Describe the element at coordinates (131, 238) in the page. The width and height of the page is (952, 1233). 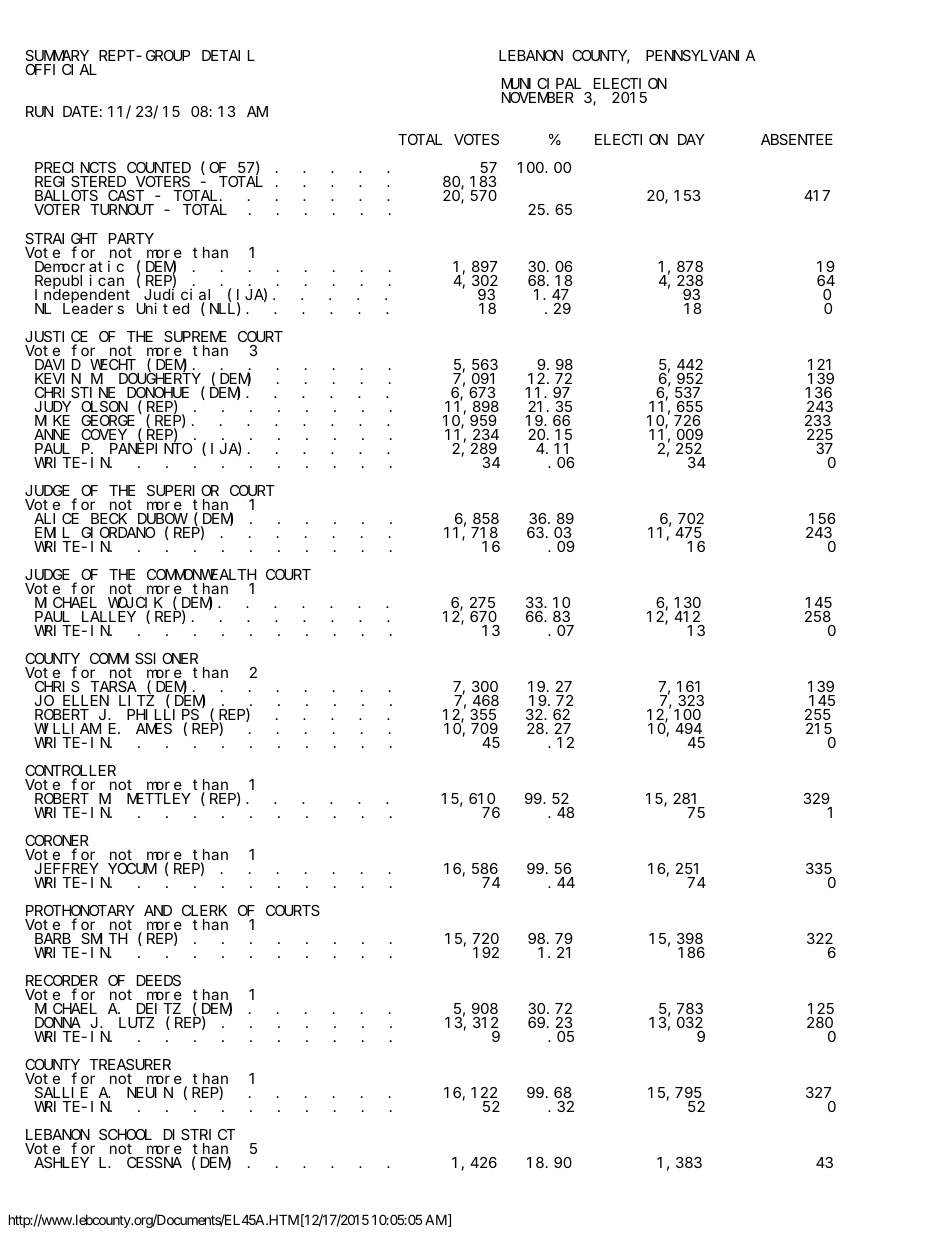
I see `PARTY` at that location.
